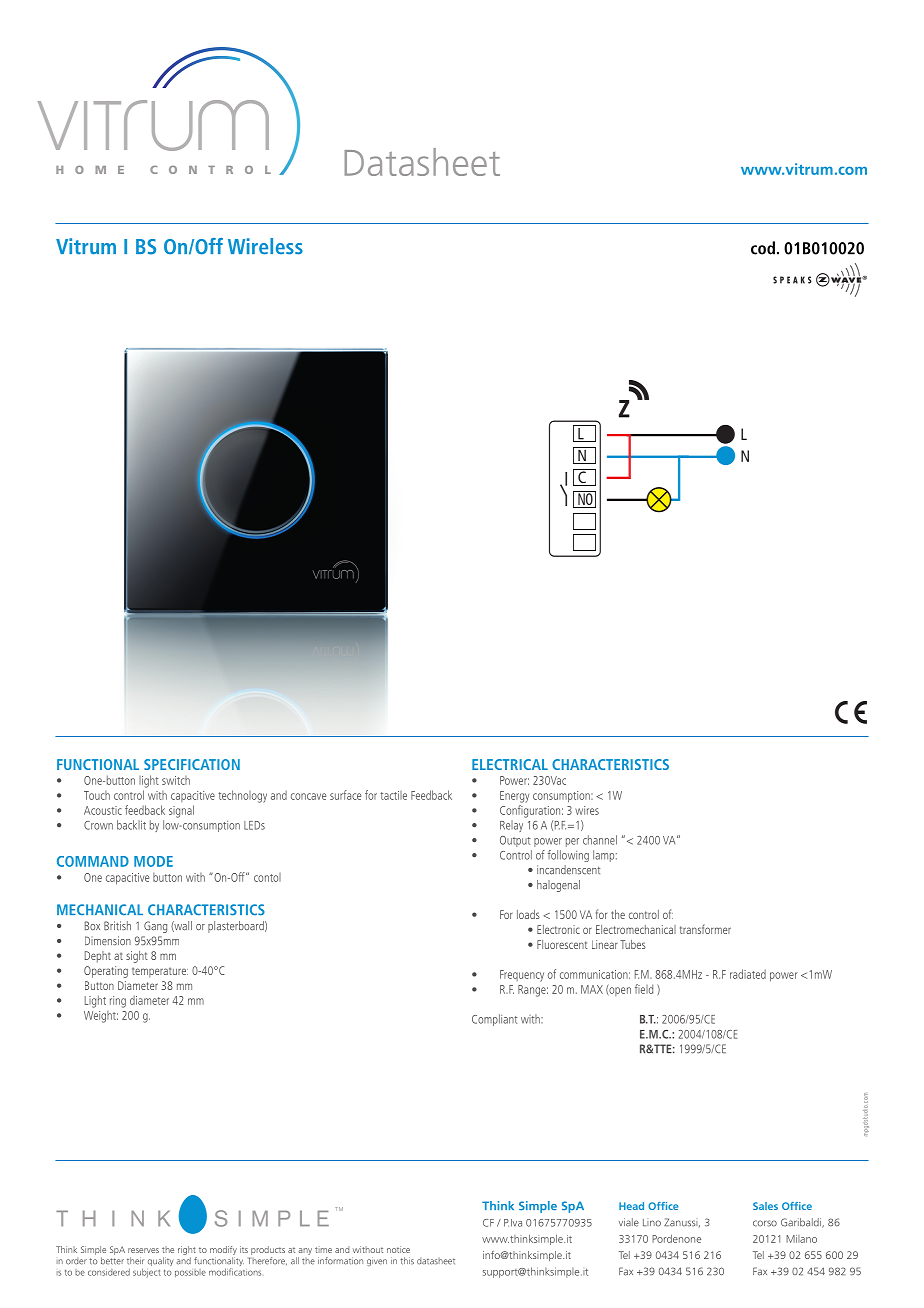  Describe the element at coordinates (393, 795) in the page. I see `tactile` at that location.
